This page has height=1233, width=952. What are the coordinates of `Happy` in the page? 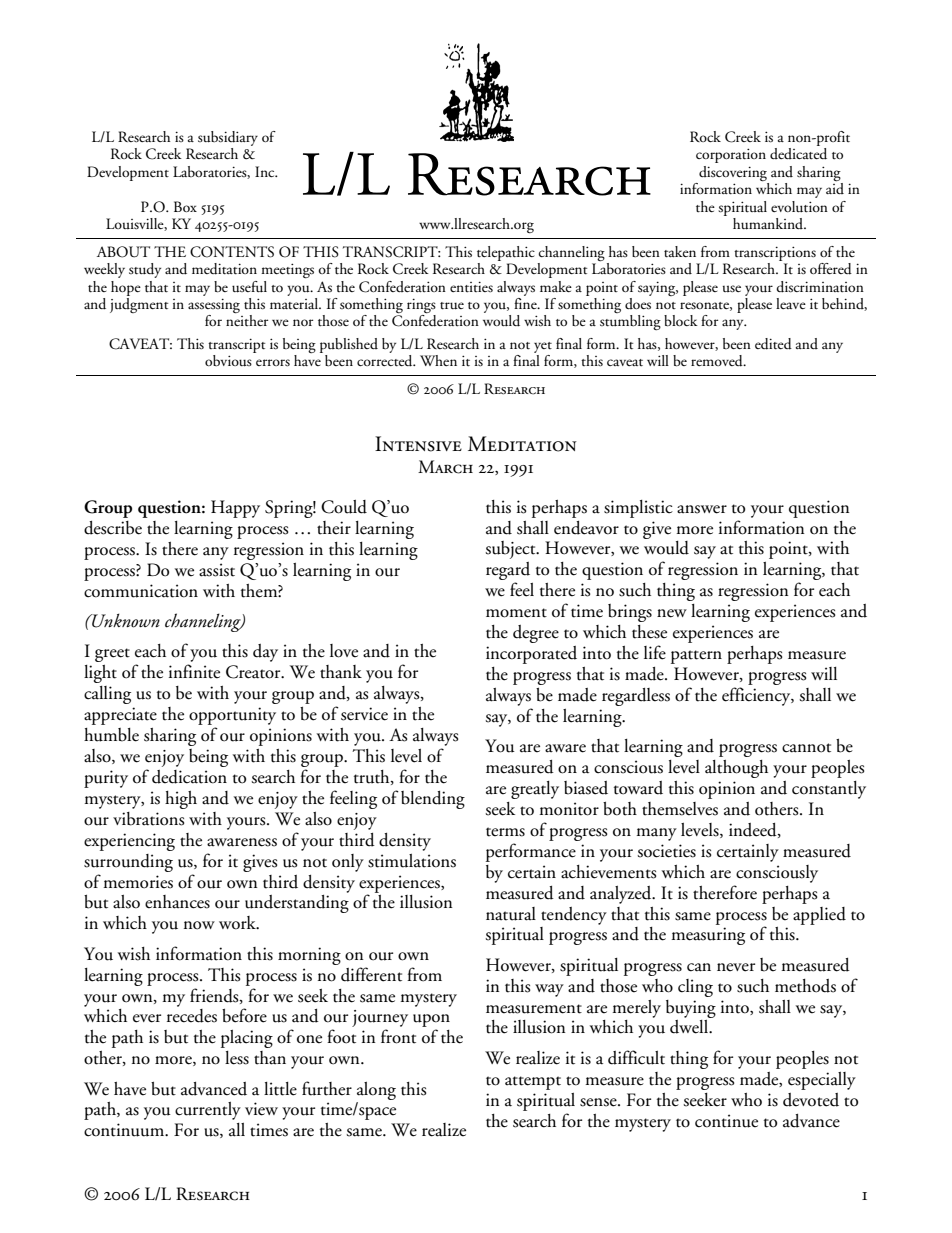 It's located at (235, 509).
